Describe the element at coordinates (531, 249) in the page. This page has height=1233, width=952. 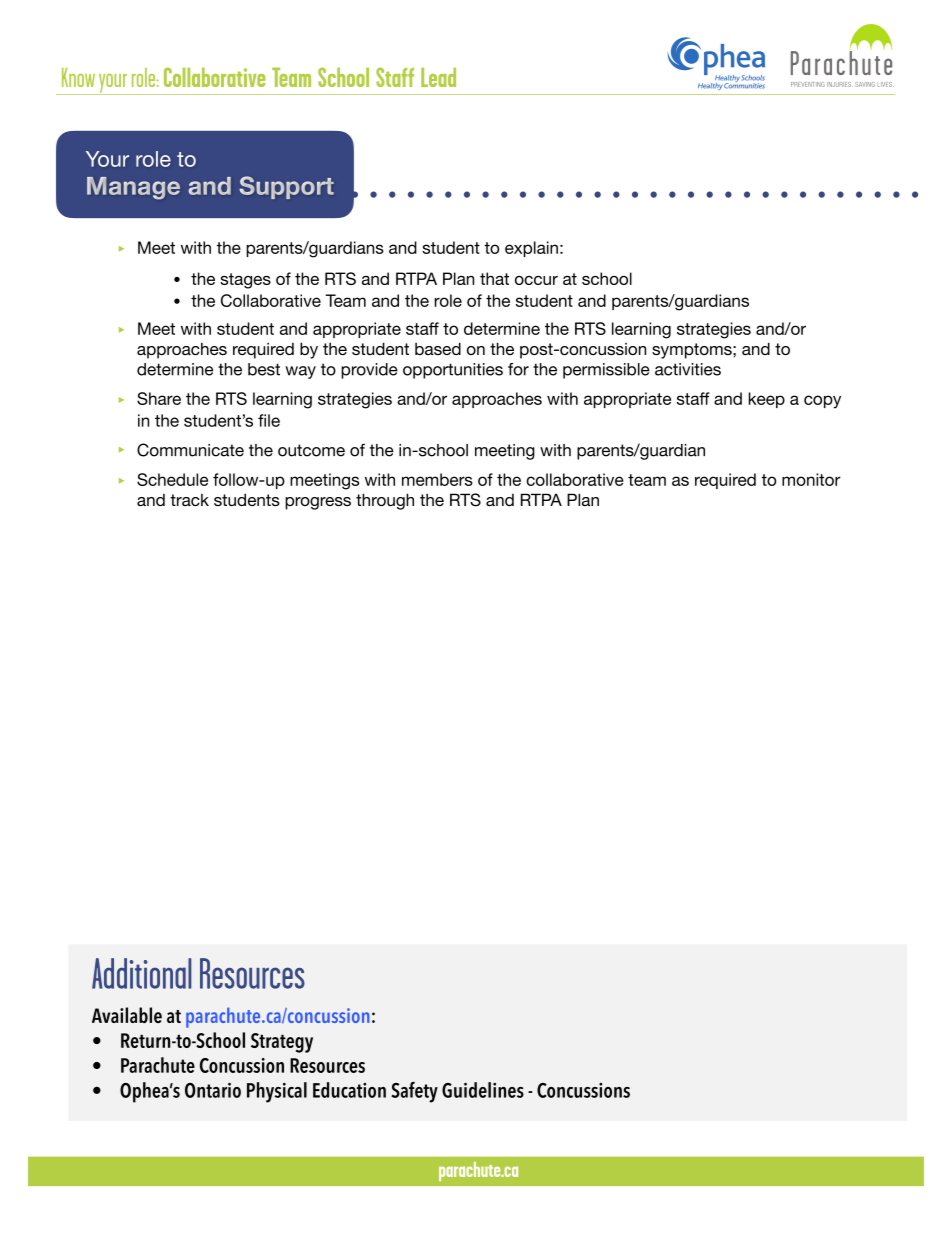
I see `explain` at that location.
